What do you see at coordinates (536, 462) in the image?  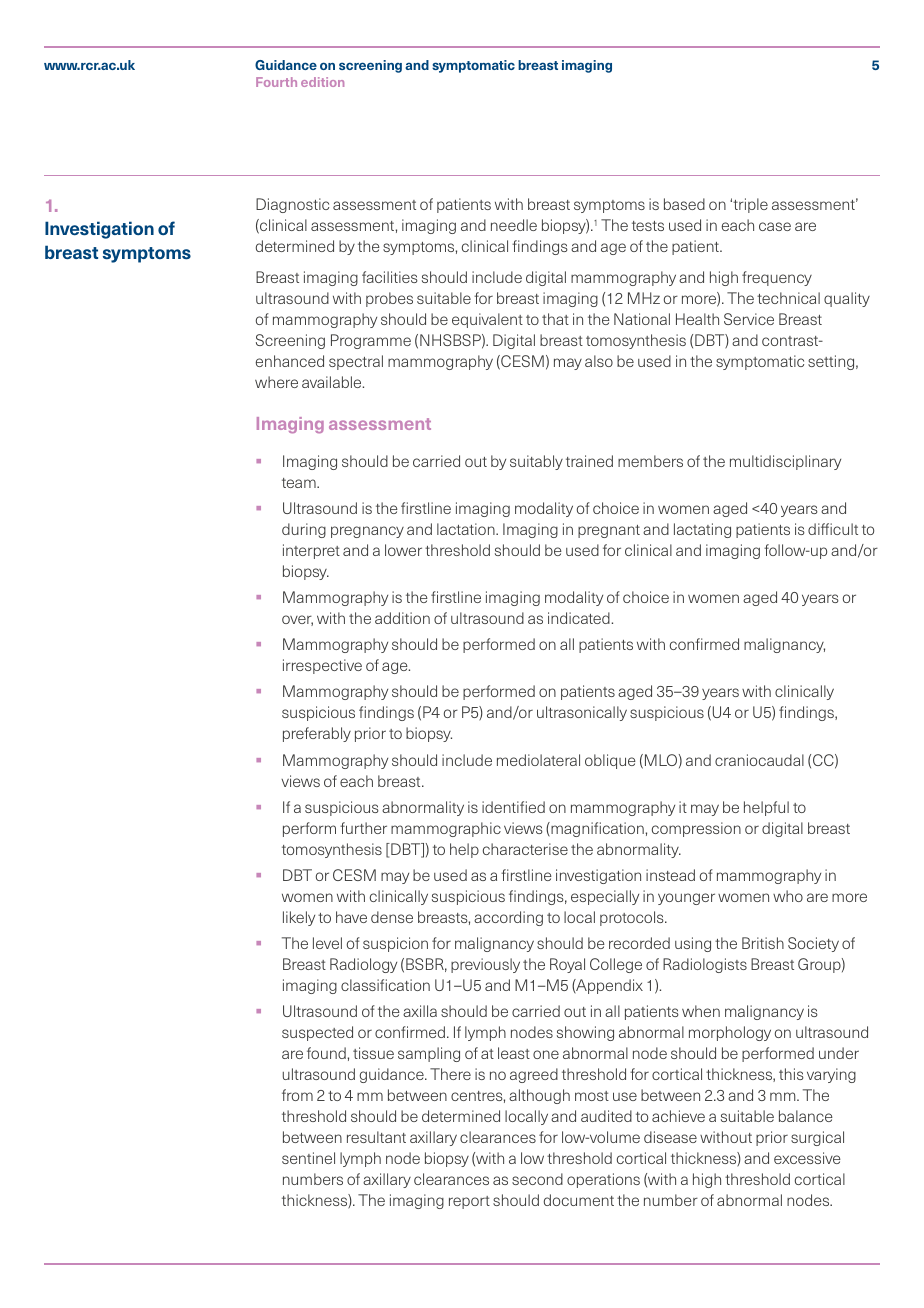 I see `suitably` at bounding box center [536, 462].
